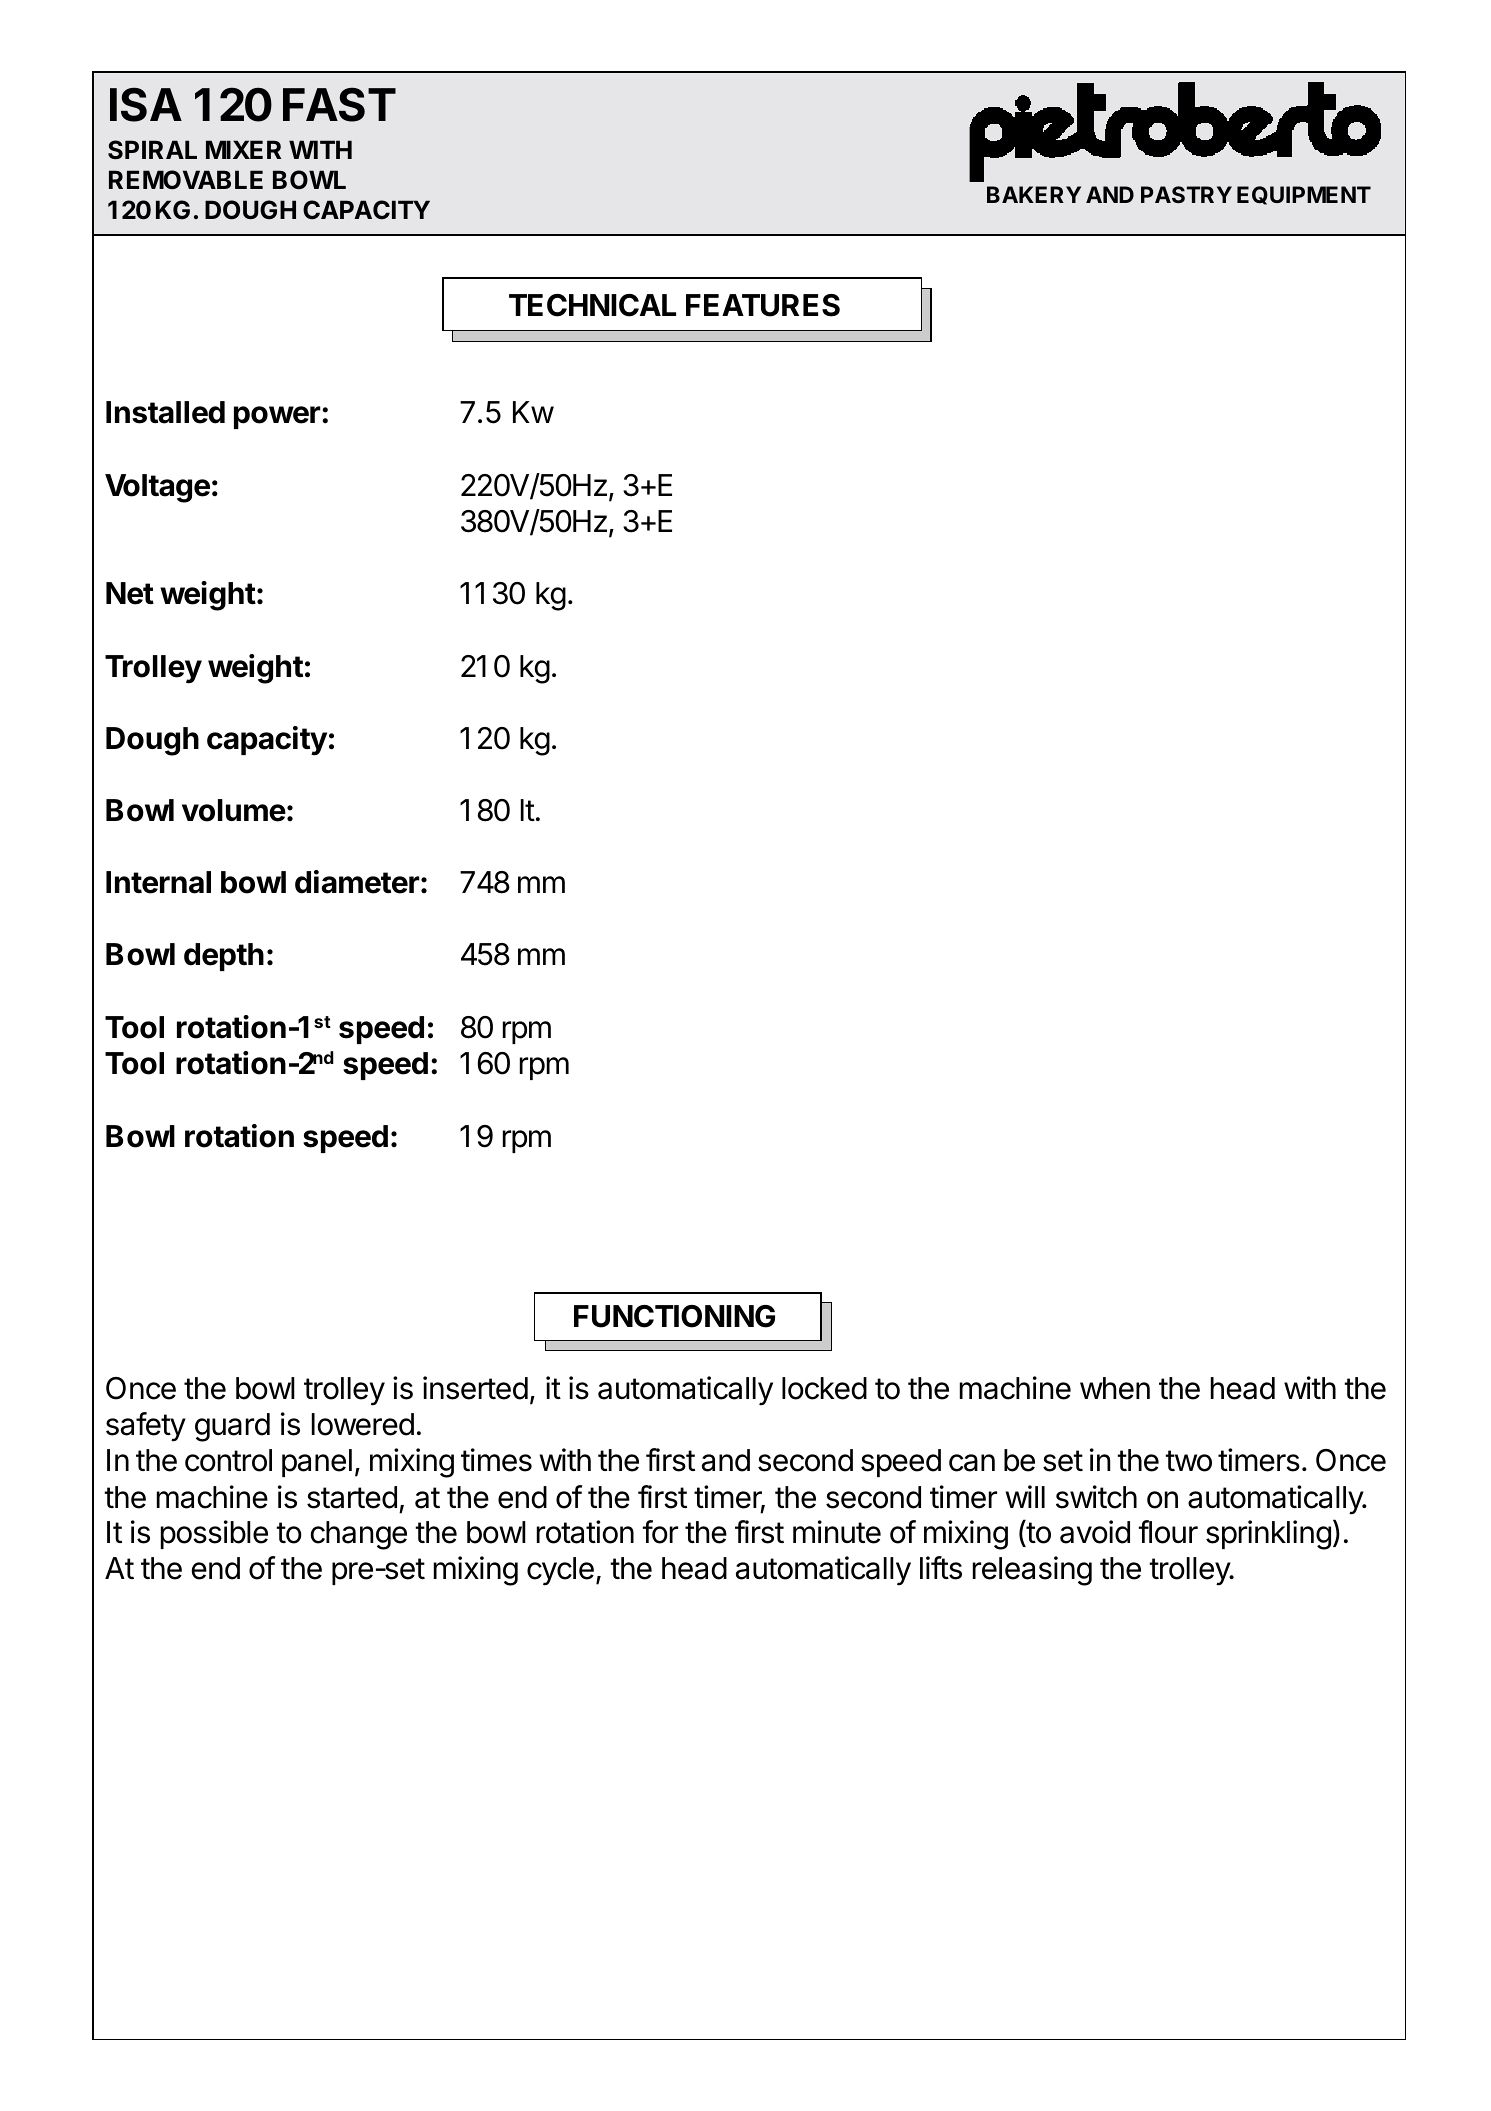 This image has height=2111, width=1491. Describe the element at coordinates (224, 957) in the image. I see `depth` at that location.
